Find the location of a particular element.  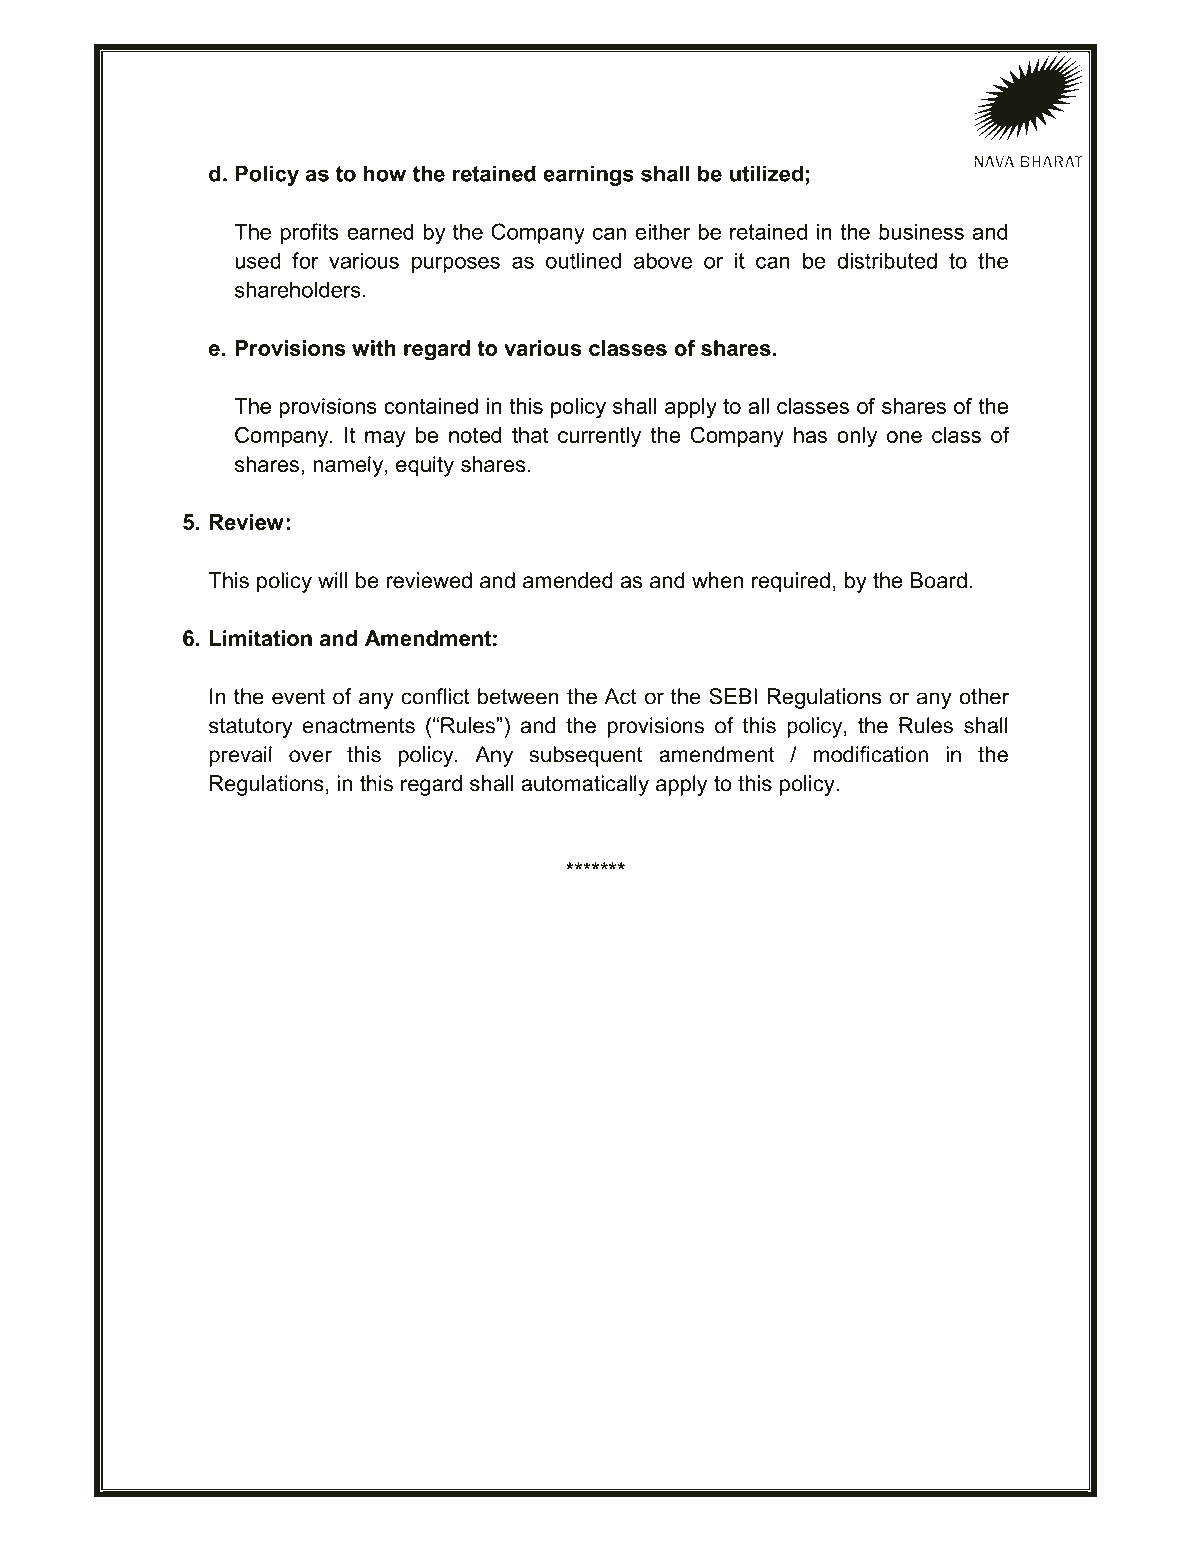

outlined is located at coordinates (583, 260).
